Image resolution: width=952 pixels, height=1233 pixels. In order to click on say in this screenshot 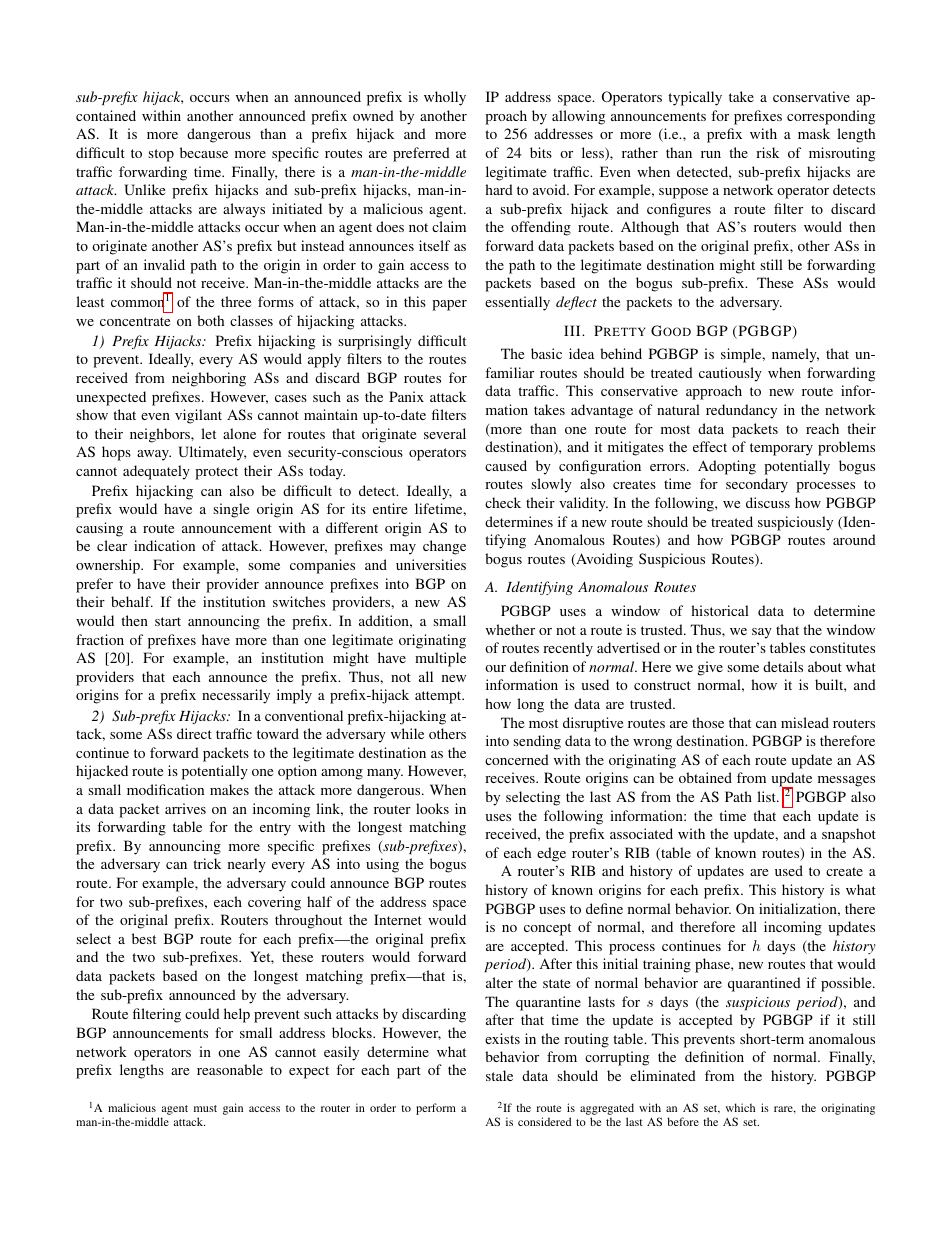, I will do `click(762, 633)`.
